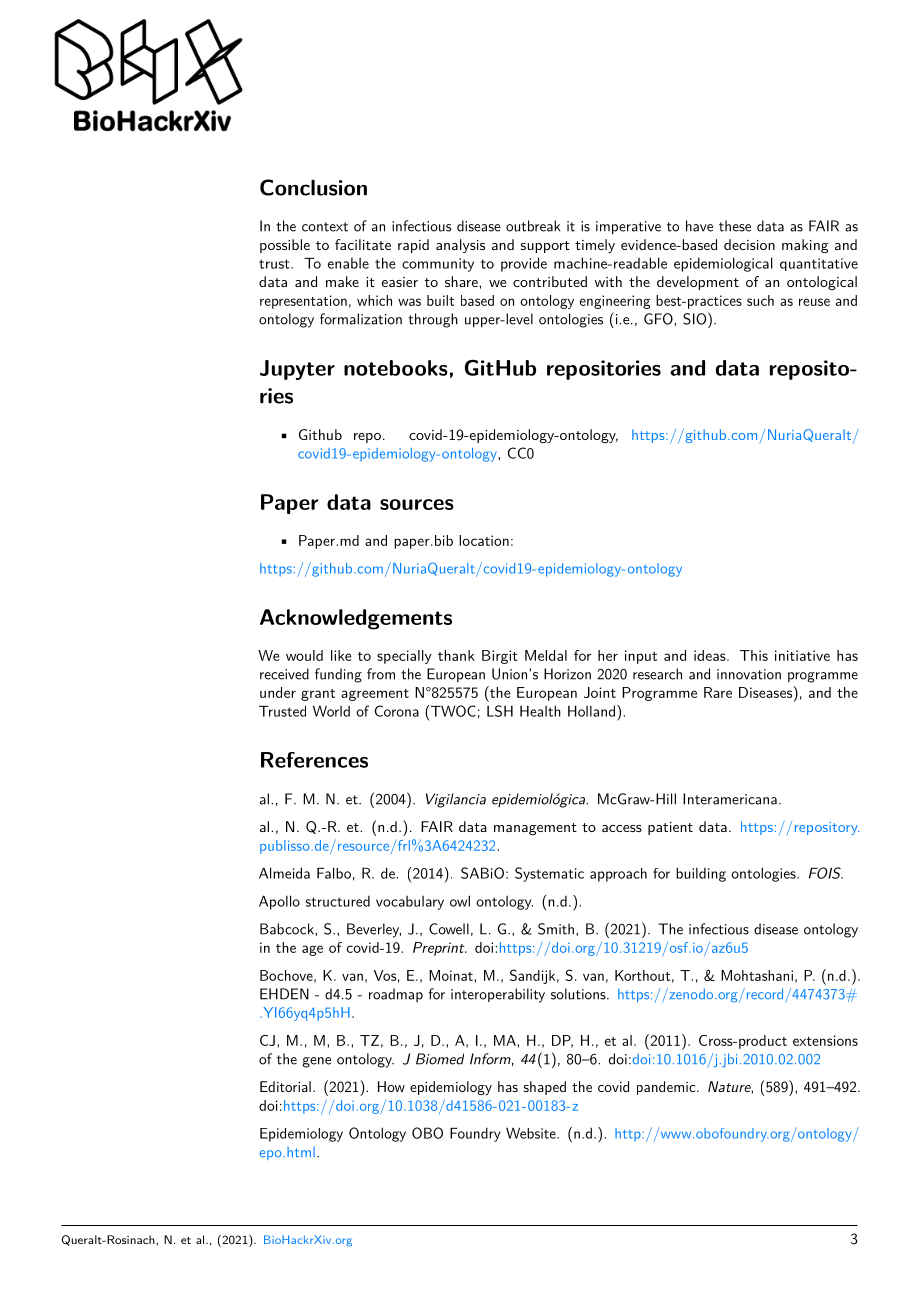  What do you see at coordinates (549, 874) in the page?
I see `Systematic` at bounding box center [549, 874].
